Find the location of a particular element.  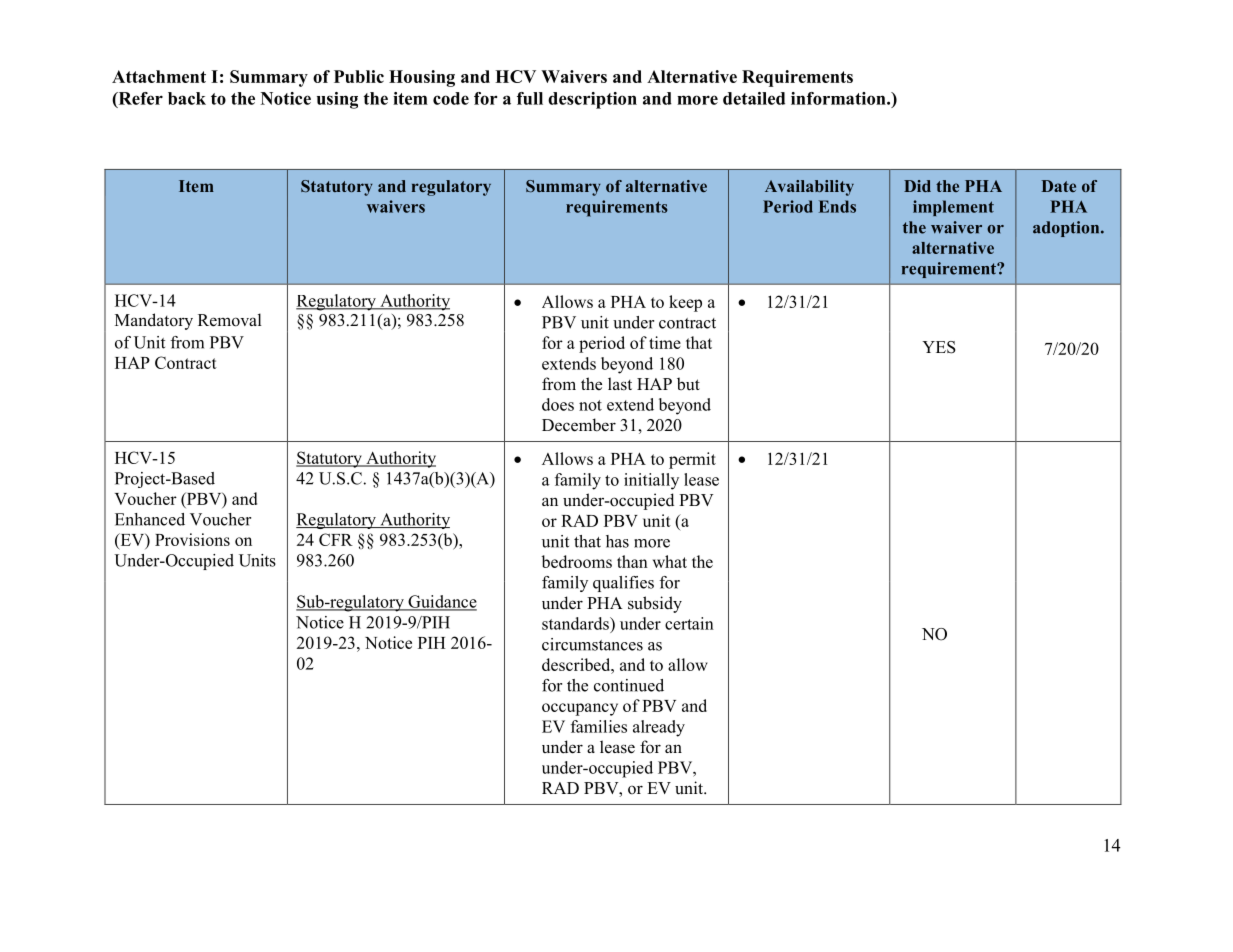

families is located at coordinates (599, 726).
